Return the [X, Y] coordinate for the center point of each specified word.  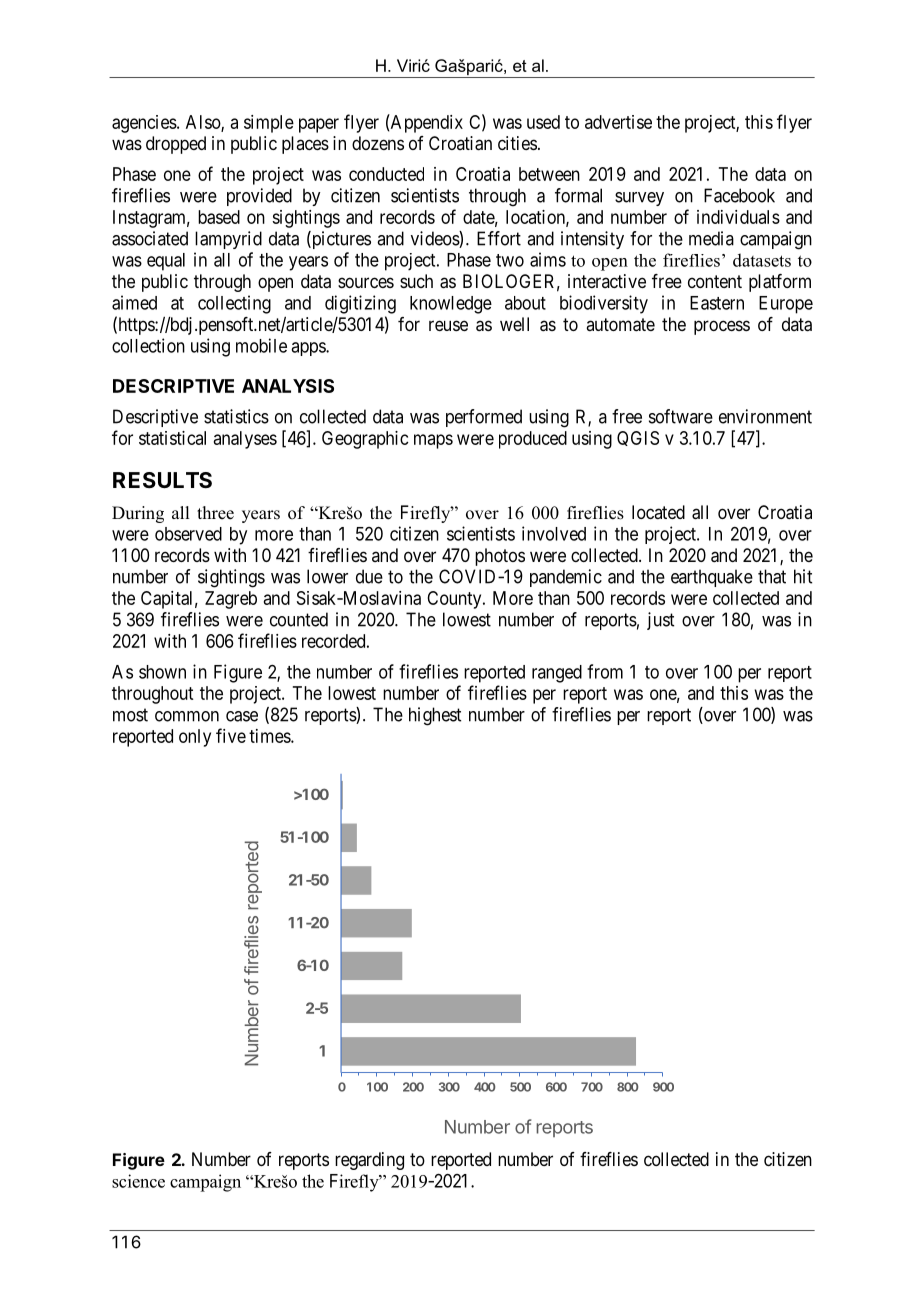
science [138, 1181]
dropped [176, 145]
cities [517, 143]
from [605, 671]
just [660, 621]
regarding [369, 1161]
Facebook [739, 195]
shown [162, 672]
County [455, 600]
